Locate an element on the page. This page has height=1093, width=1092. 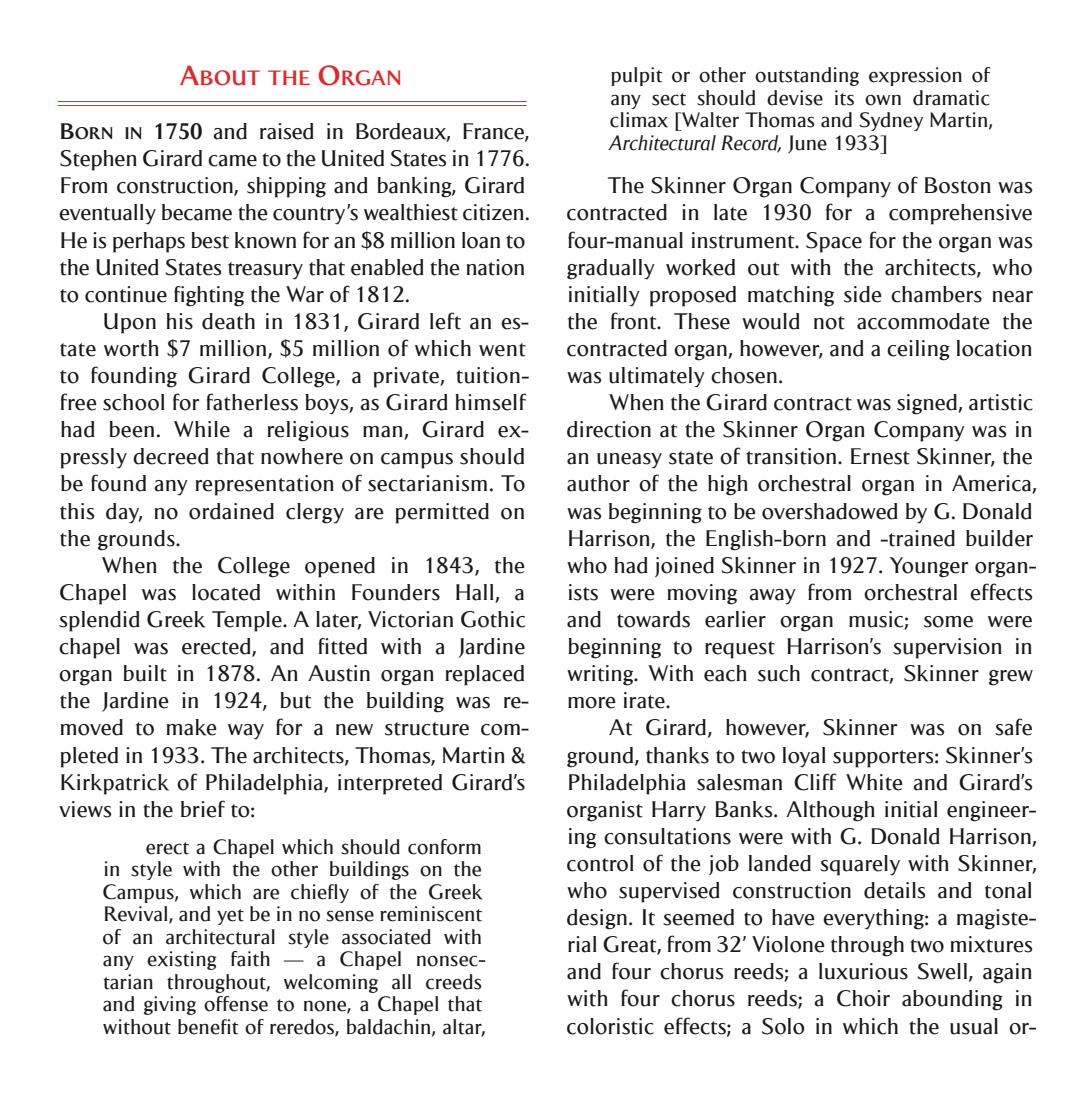
design is located at coordinates (597, 919).
